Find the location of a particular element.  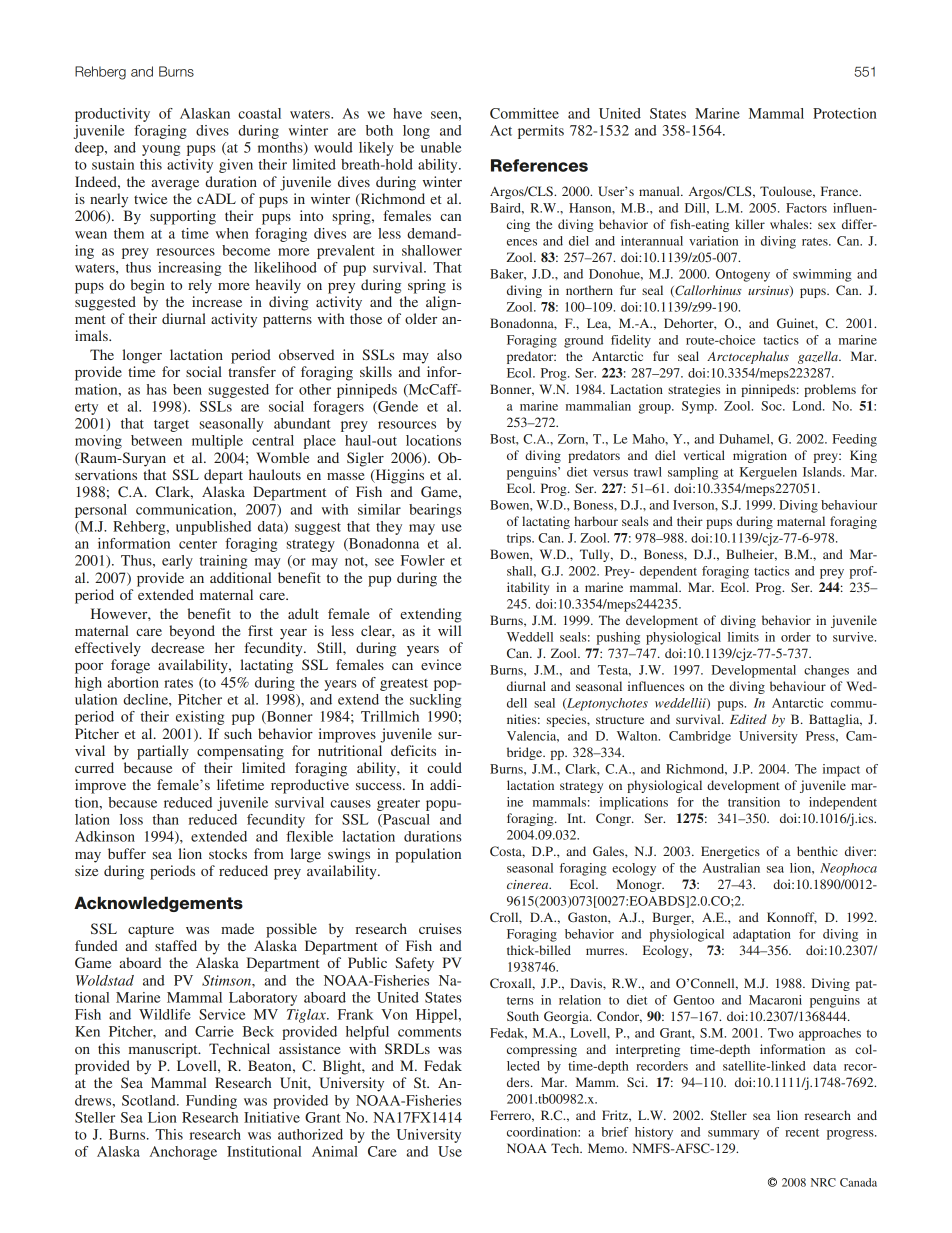

decrease is located at coordinates (177, 647).
